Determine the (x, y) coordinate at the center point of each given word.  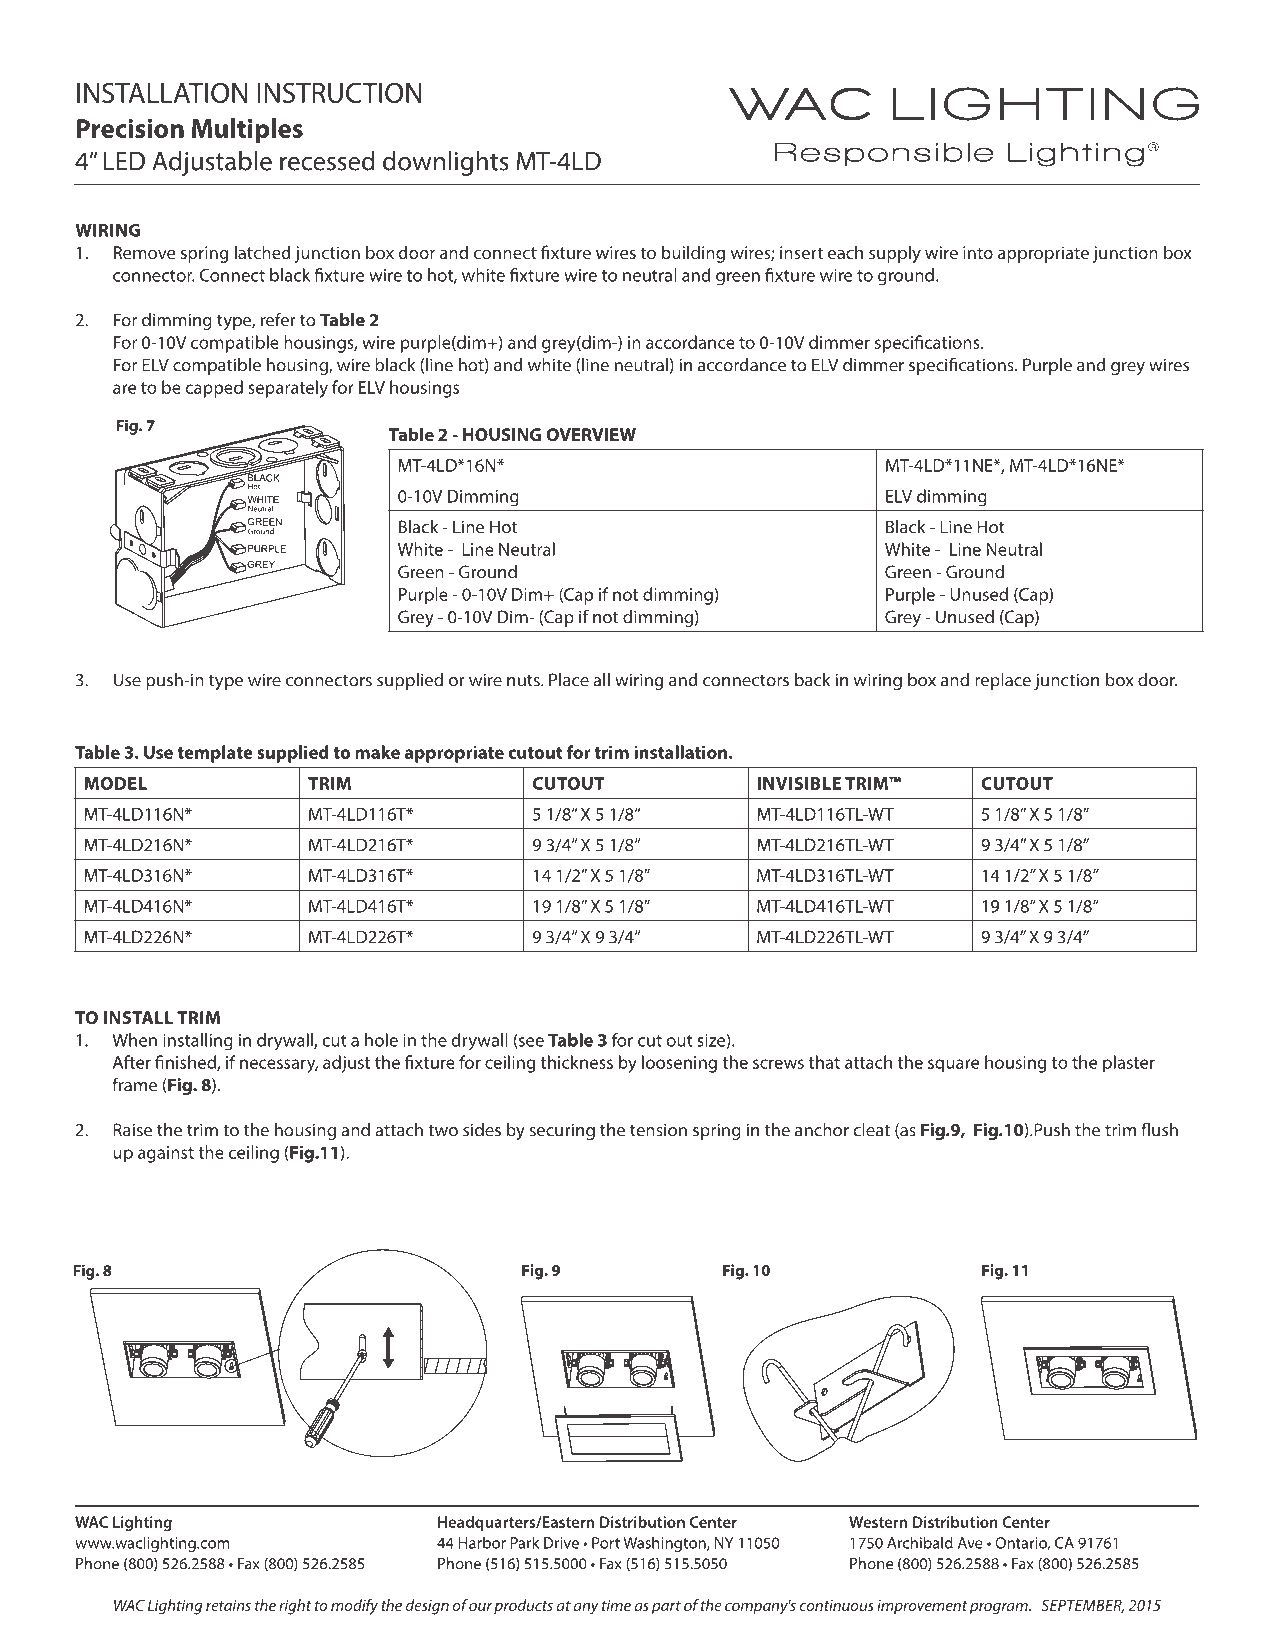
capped (214, 389)
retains (228, 1605)
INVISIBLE (799, 783)
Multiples (247, 130)
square (953, 1066)
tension (658, 1130)
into (978, 252)
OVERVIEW (591, 434)
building (693, 254)
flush (1159, 1130)
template (215, 754)
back (812, 680)
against (166, 1154)
